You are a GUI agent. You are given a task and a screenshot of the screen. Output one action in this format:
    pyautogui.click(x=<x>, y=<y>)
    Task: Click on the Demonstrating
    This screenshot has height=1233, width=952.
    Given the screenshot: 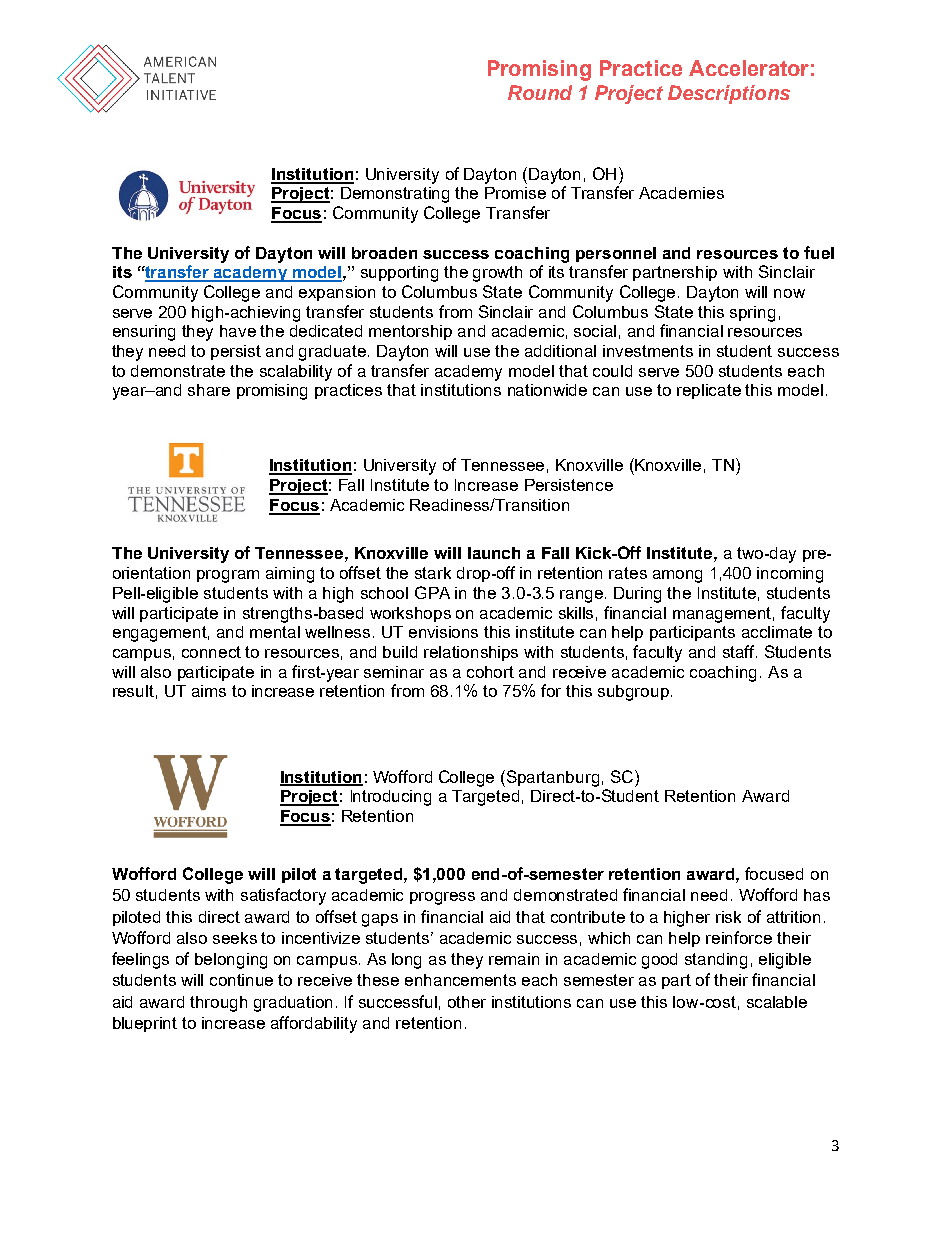 What is the action you would take?
    pyautogui.click(x=395, y=195)
